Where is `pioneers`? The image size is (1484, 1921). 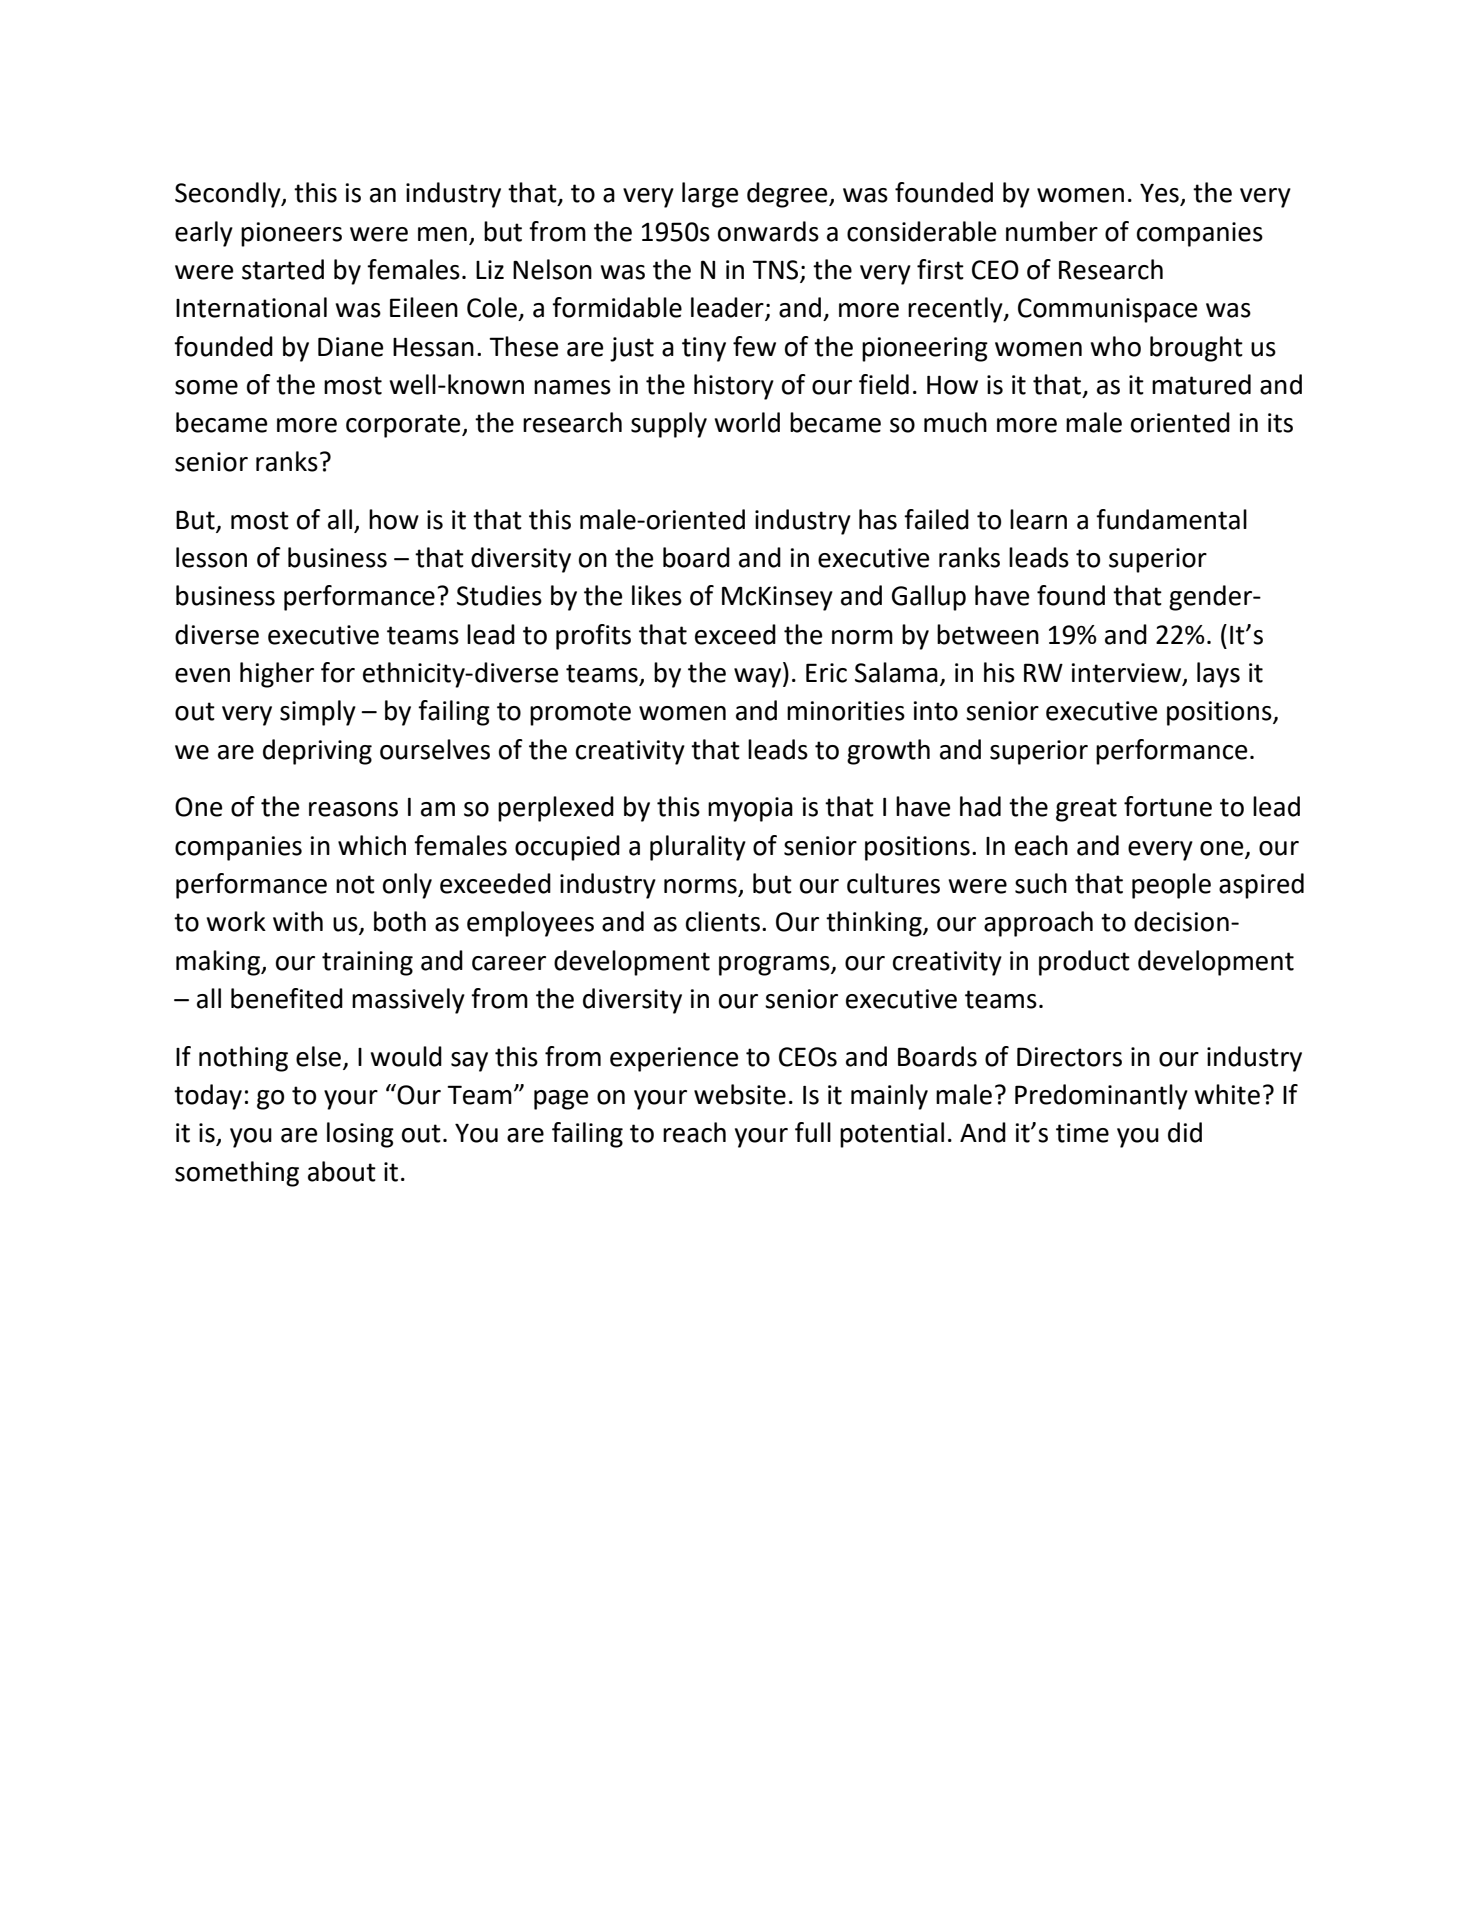 pioneers is located at coordinates (291, 234).
